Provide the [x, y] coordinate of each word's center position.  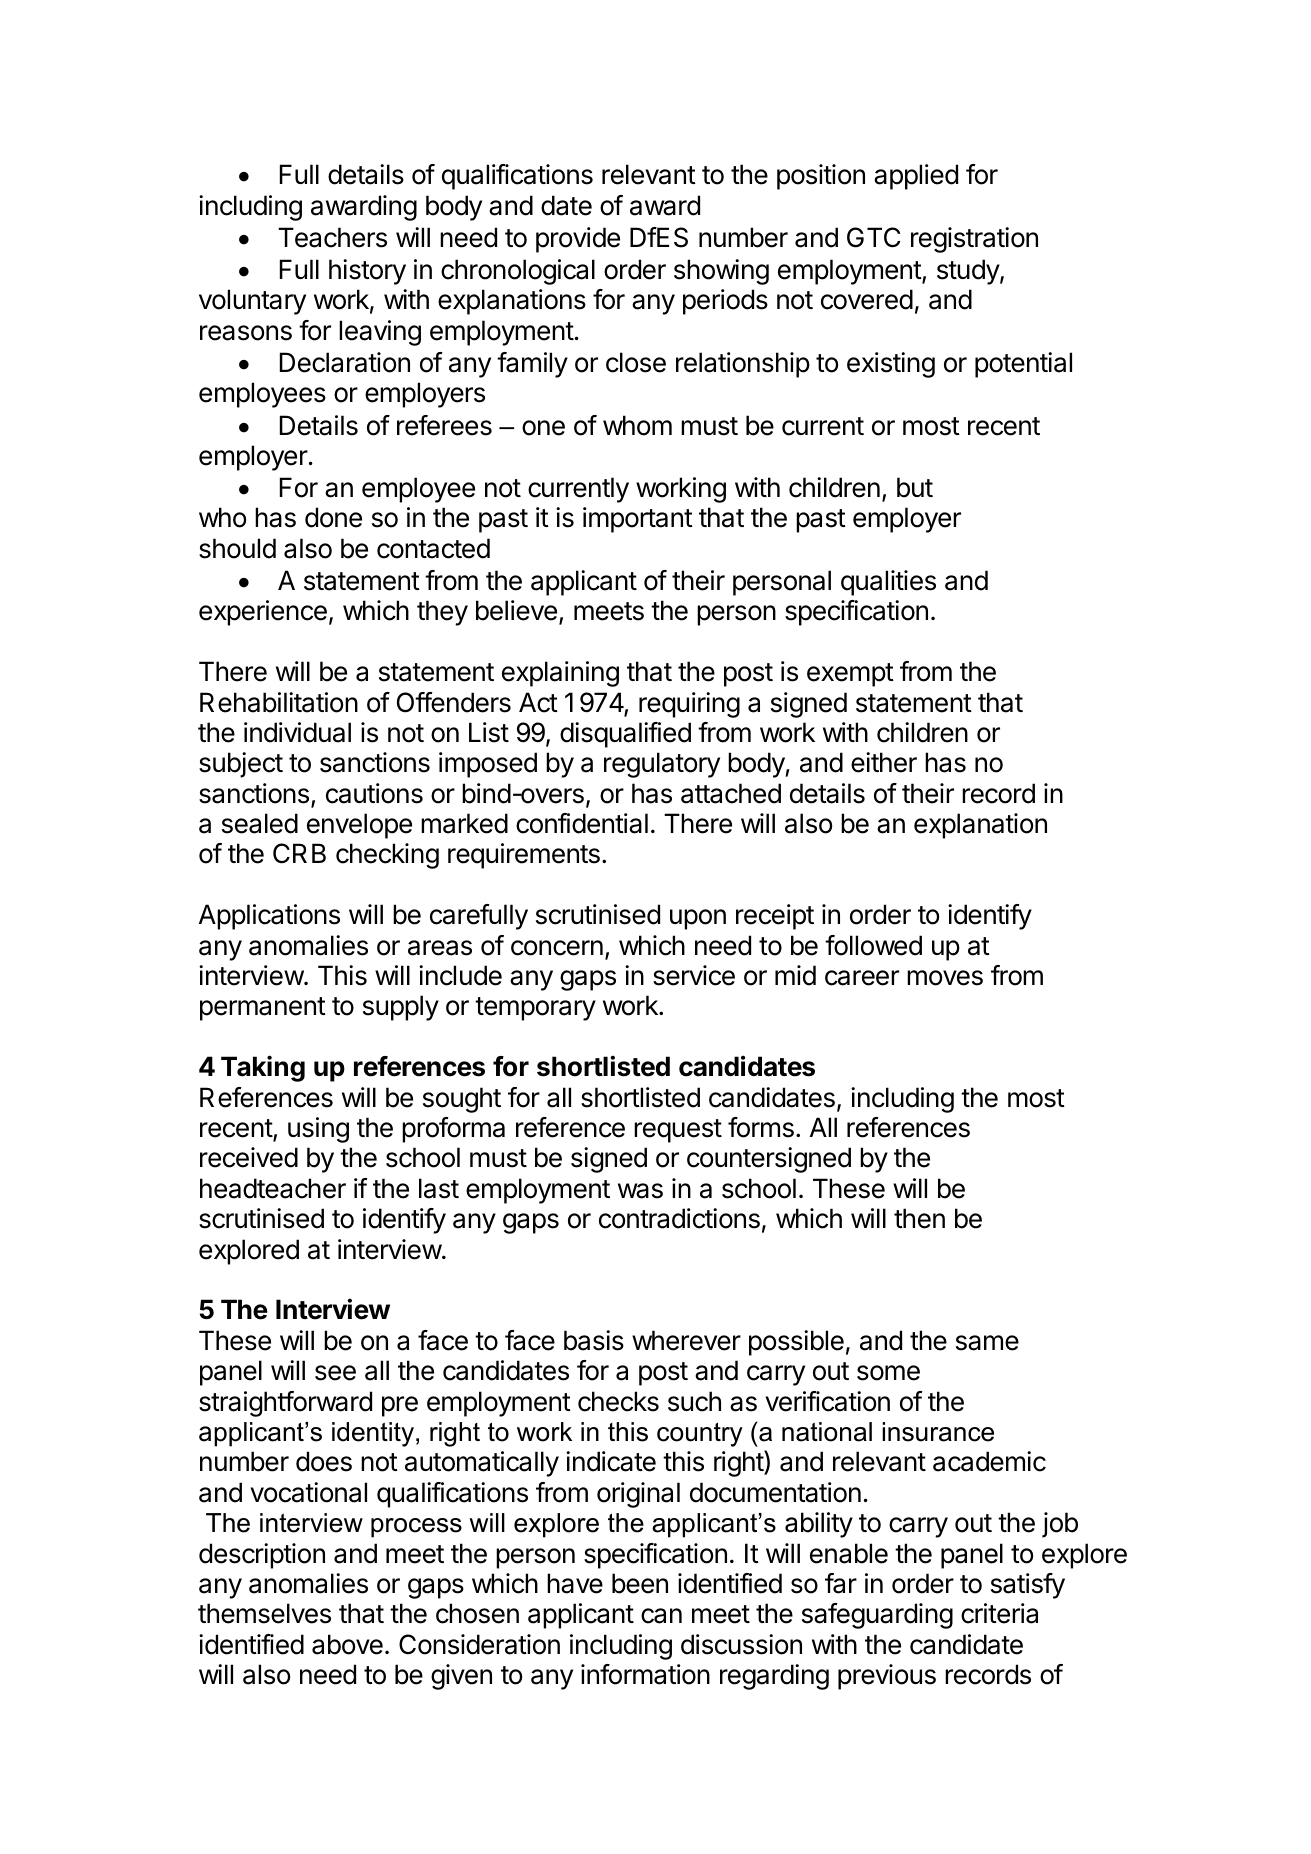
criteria [999, 1613]
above [347, 1644]
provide [578, 240]
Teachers [332, 237]
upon [698, 919]
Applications [269, 917]
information [645, 1674]
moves [945, 978]
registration [974, 240]
